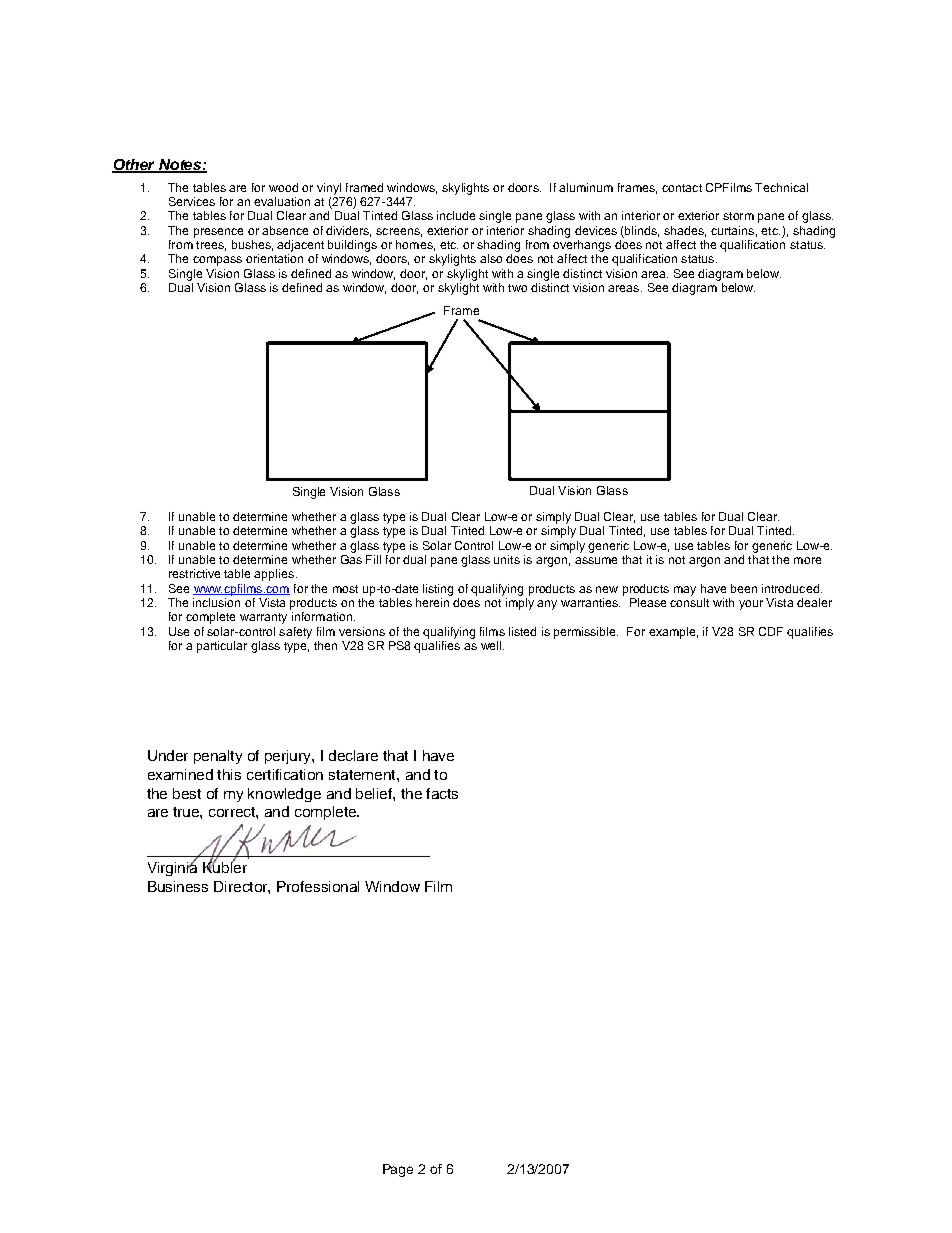 The height and width of the screenshot is (1233, 952). I want to click on more, so click(807, 560).
